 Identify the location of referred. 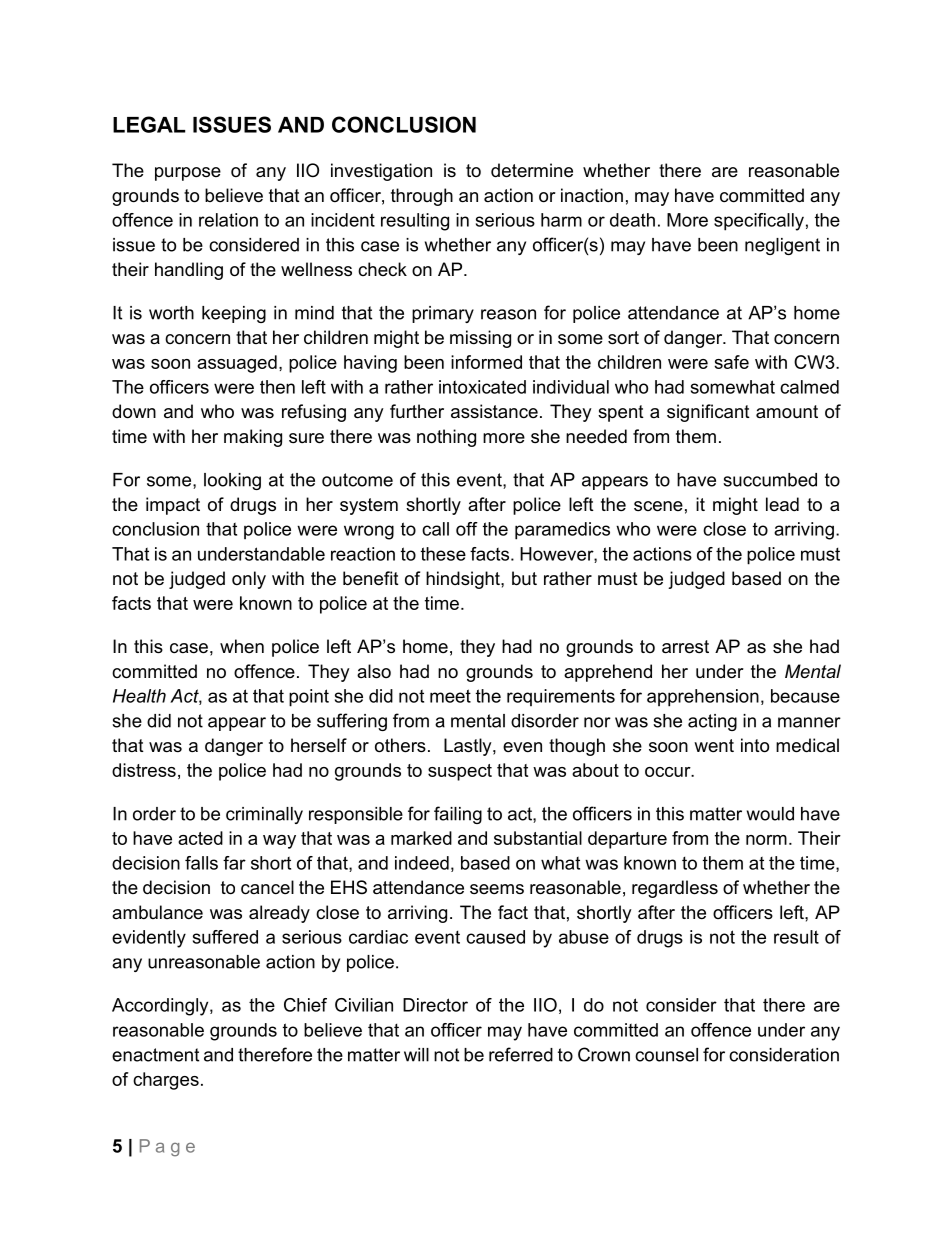
(521, 1054).
